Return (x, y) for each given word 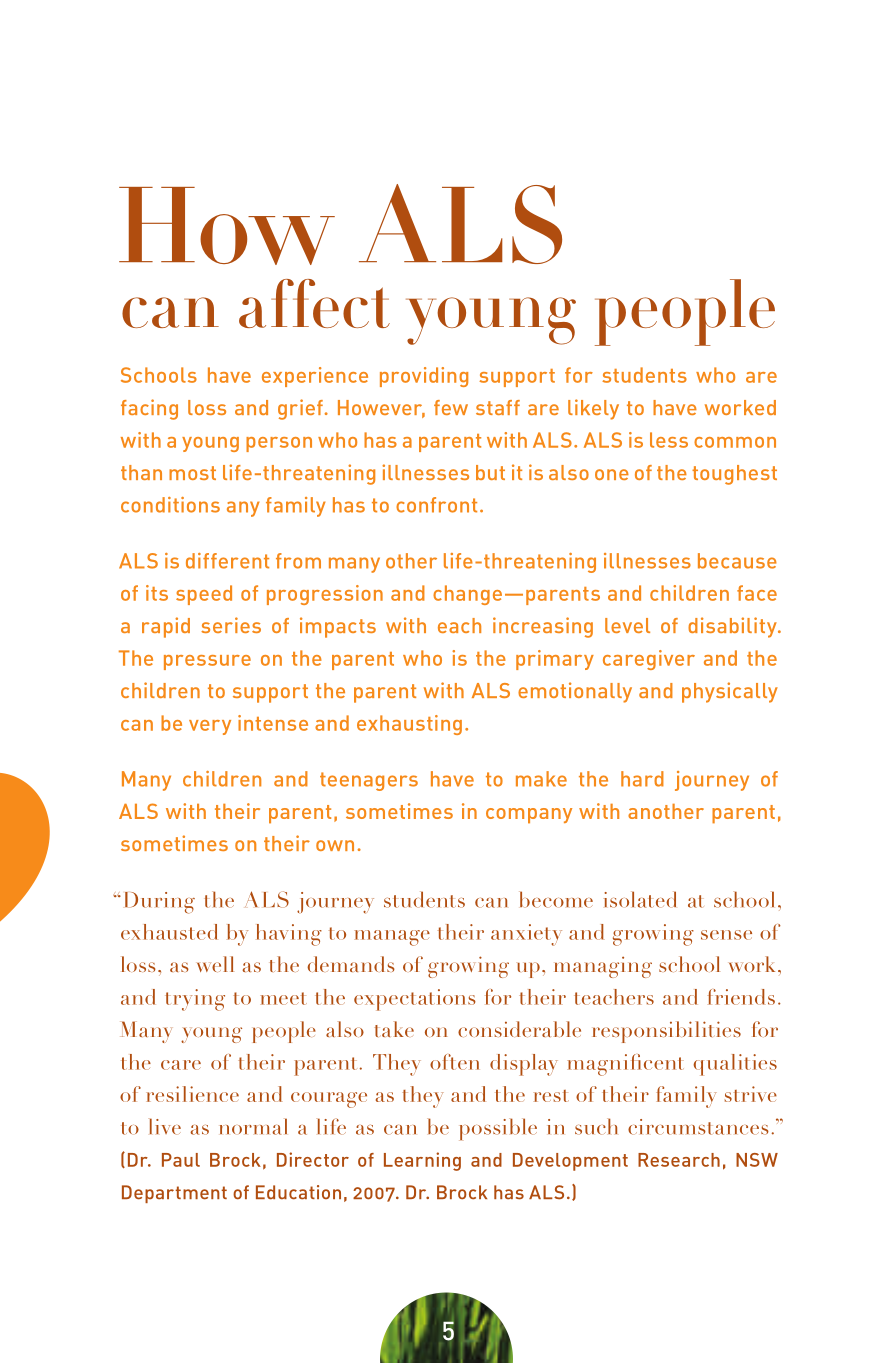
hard (642, 779)
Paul (181, 1160)
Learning (422, 1161)
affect (314, 303)
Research (679, 1160)
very (210, 727)
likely (593, 409)
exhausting (409, 725)
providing (424, 377)
